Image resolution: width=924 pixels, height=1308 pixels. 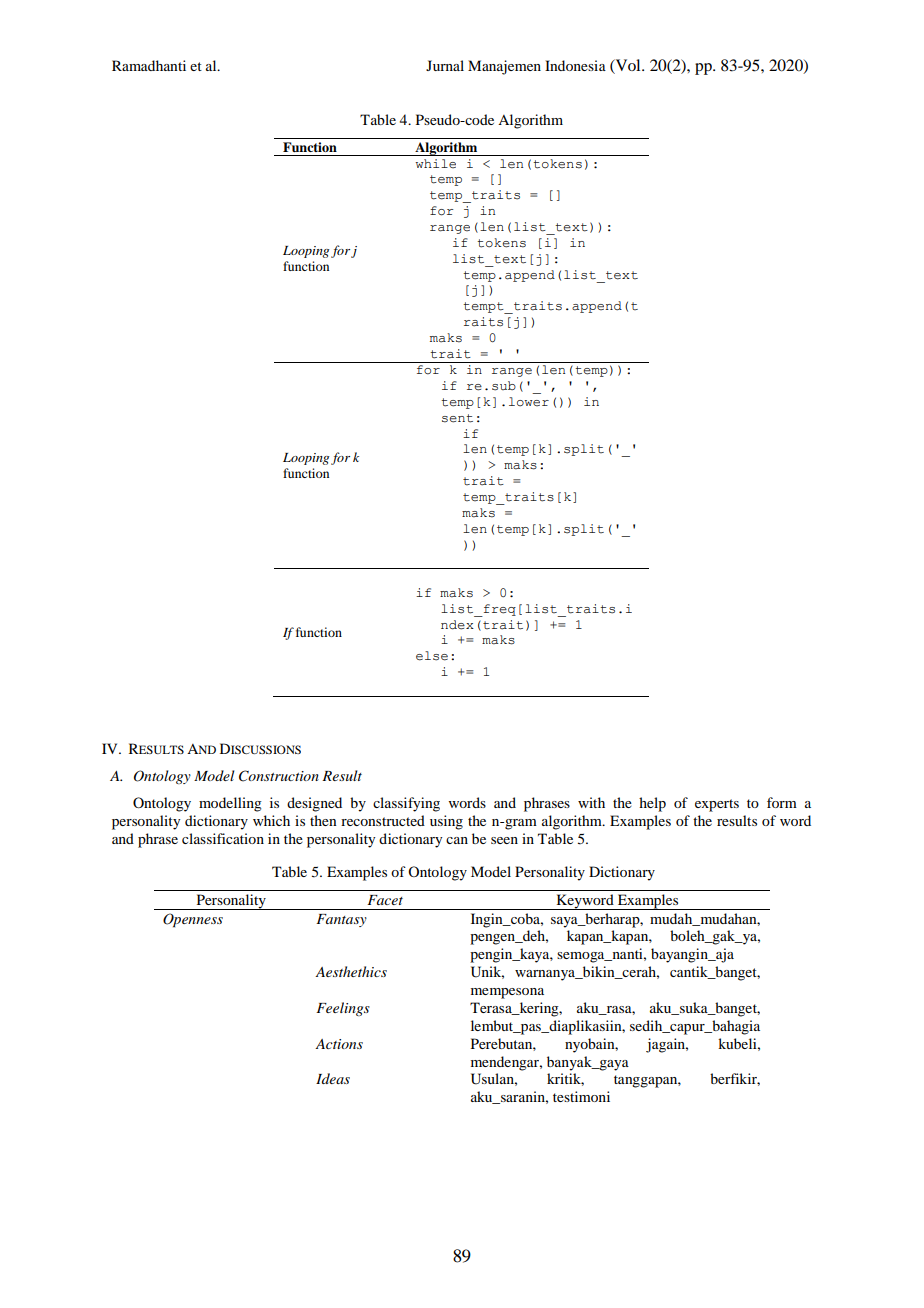 I want to click on sent, so click(x=457, y=418).
